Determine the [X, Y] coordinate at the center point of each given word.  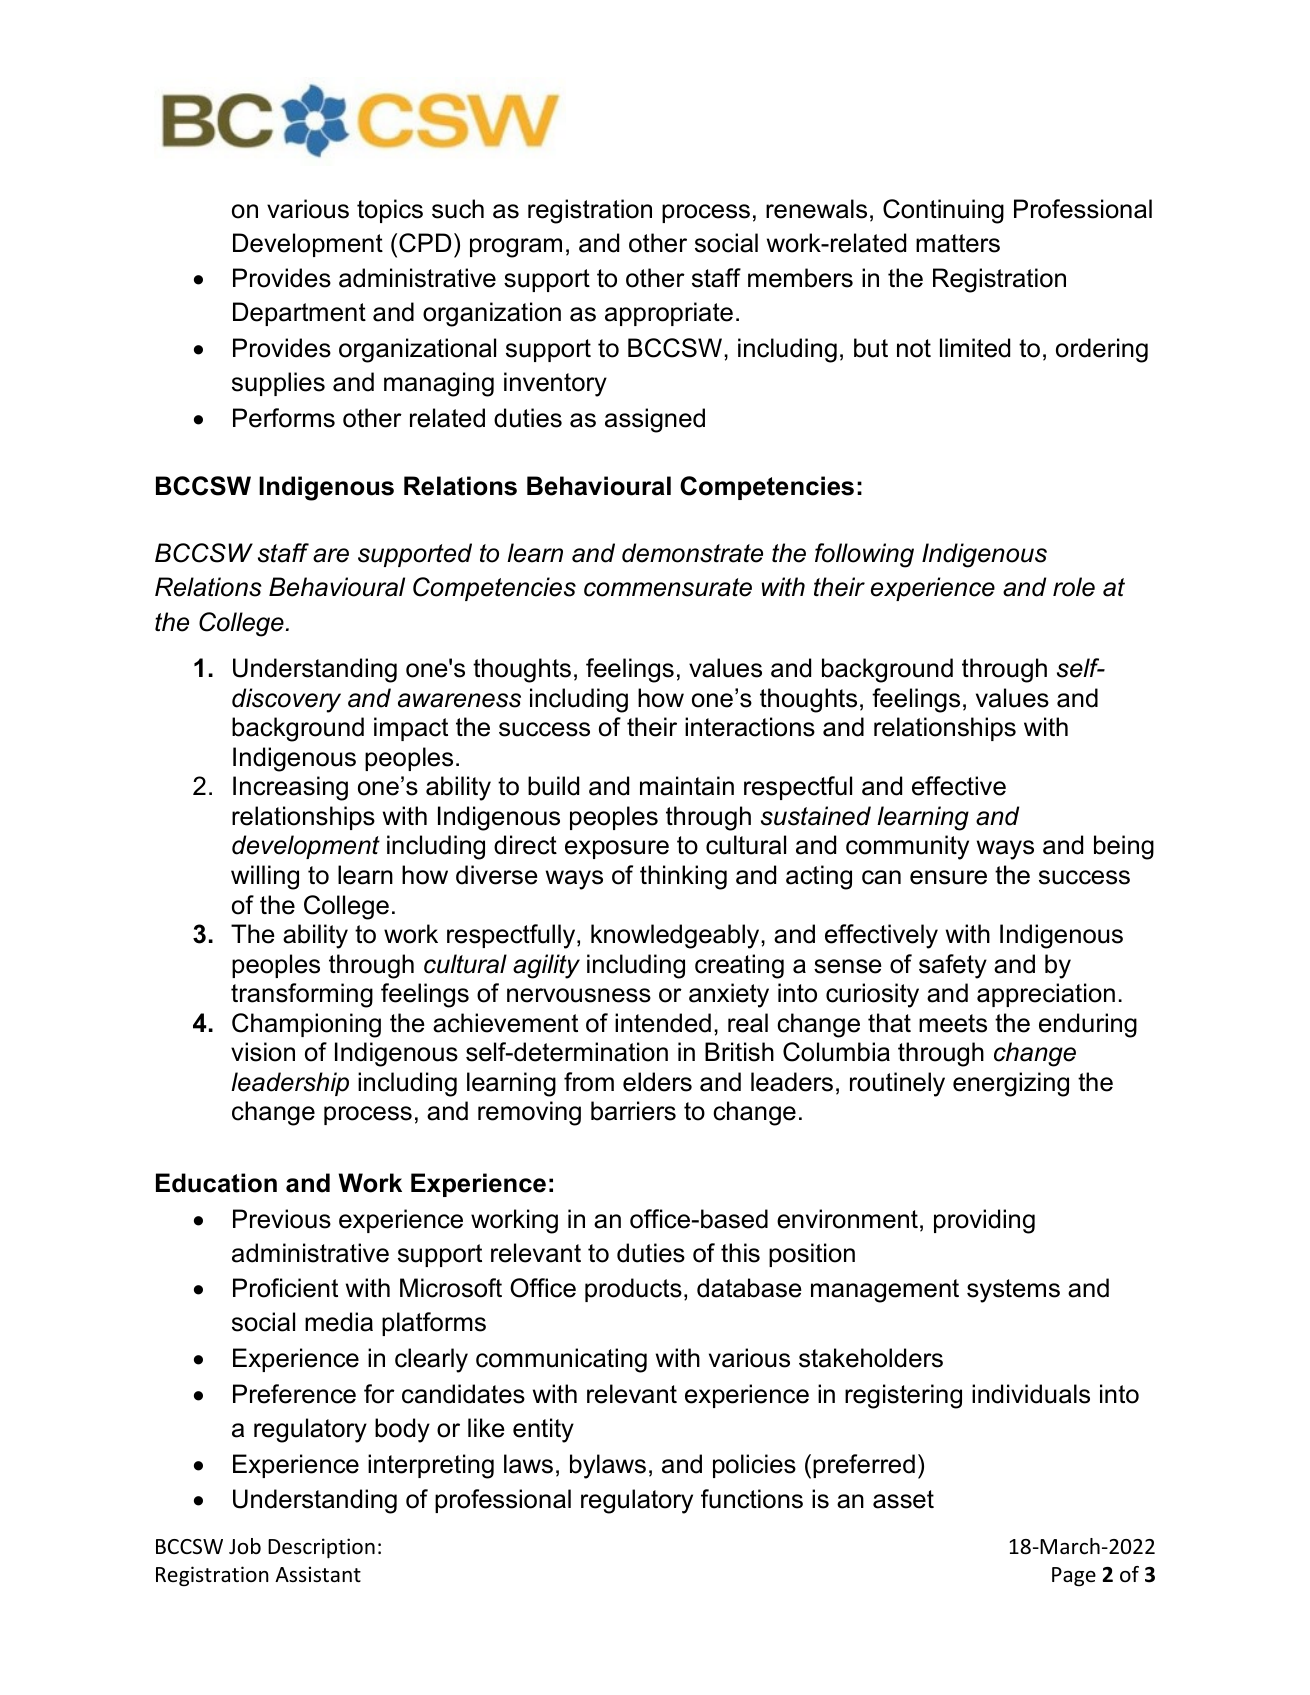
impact [411, 729]
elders [657, 1082]
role [1074, 587]
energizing [1011, 1084]
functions [752, 1499]
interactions [750, 727]
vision [263, 1052]
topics [390, 211]
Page [1074, 1577]
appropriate [669, 314]
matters [958, 243]
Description [321, 1548]
